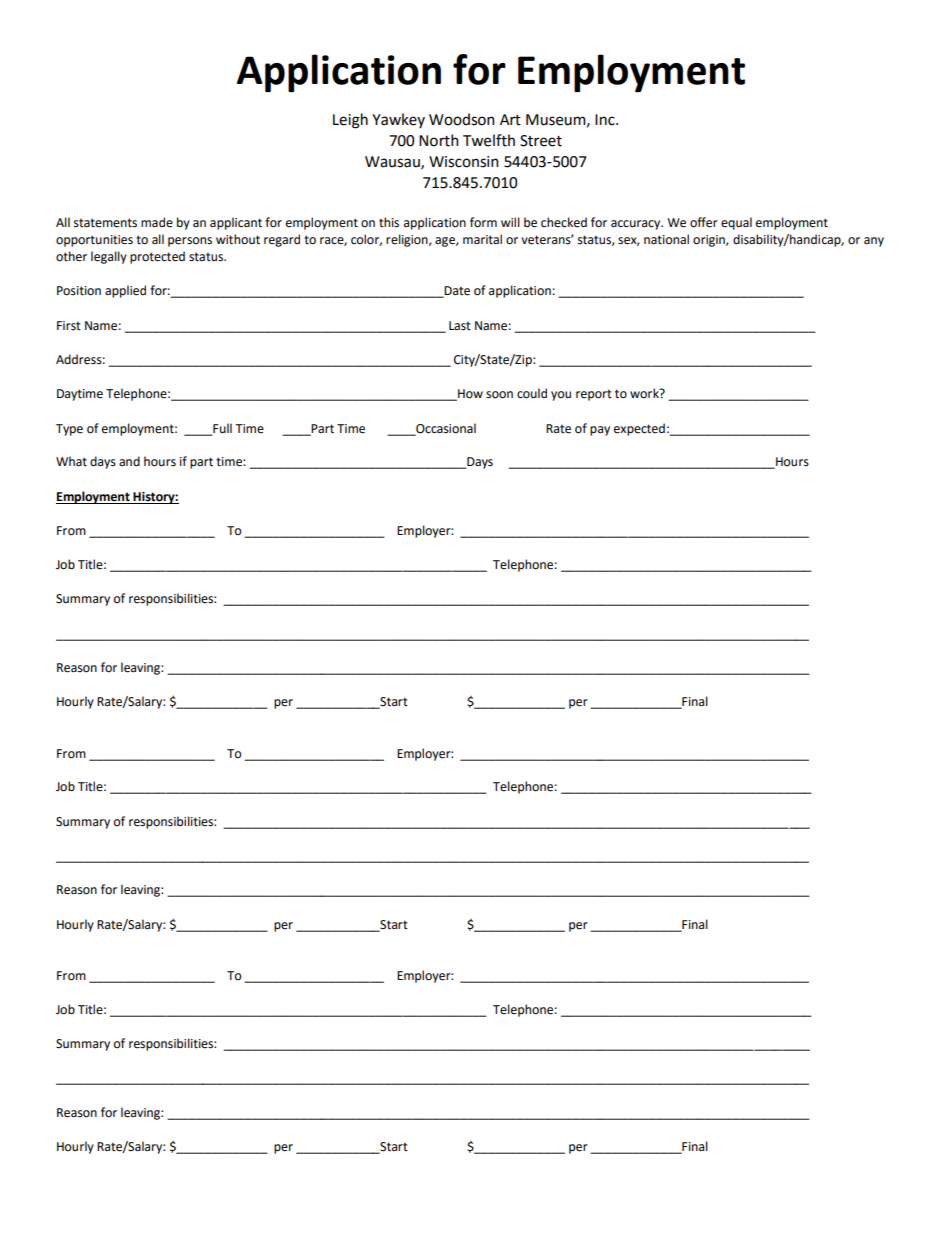  Describe the element at coordinates (606, 120) in the document. I see `Inc` at that location.
